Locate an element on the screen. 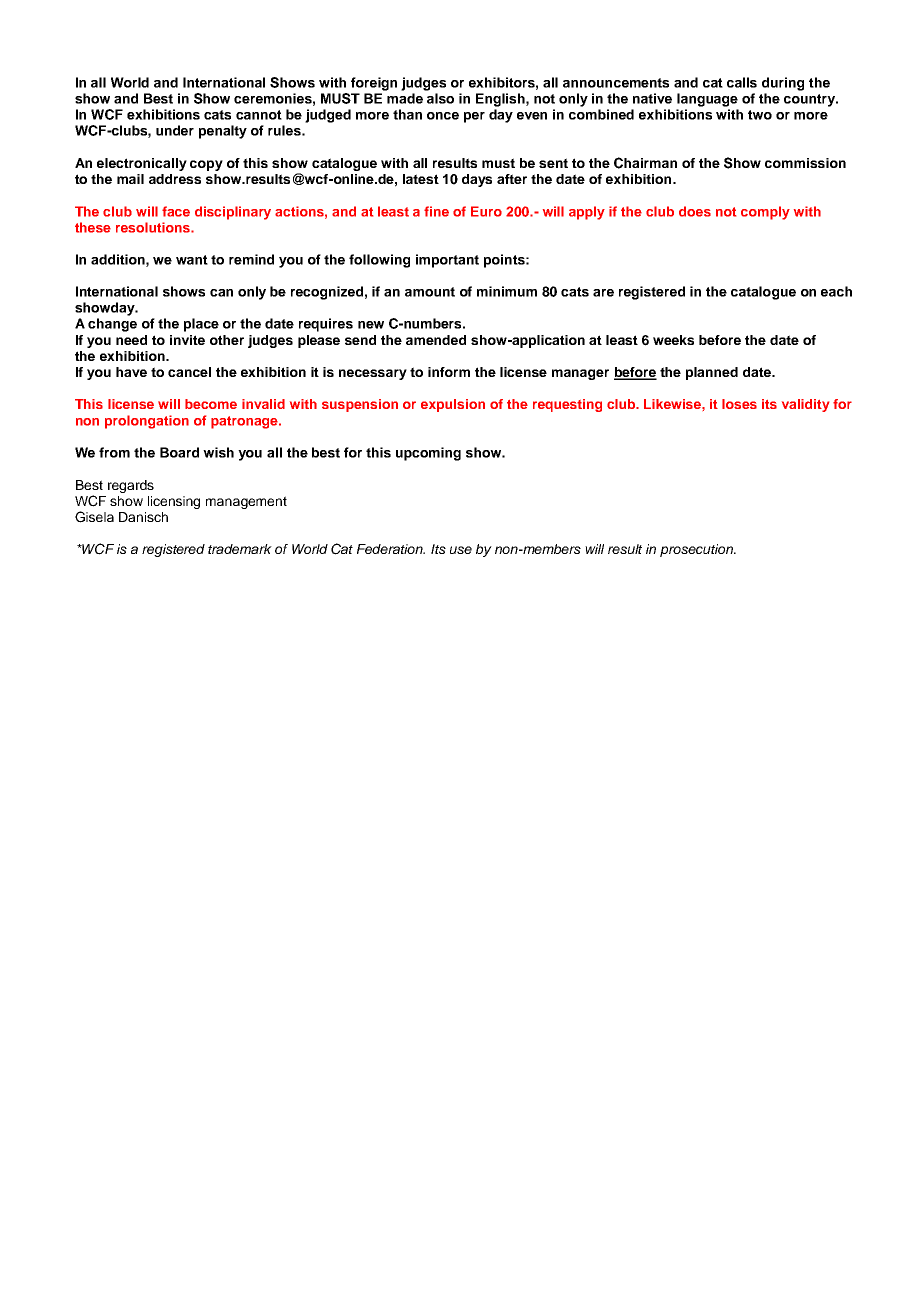 The height and width of the screenshot is (1308, 924). prosecution is located at coordinates (697, 550).
